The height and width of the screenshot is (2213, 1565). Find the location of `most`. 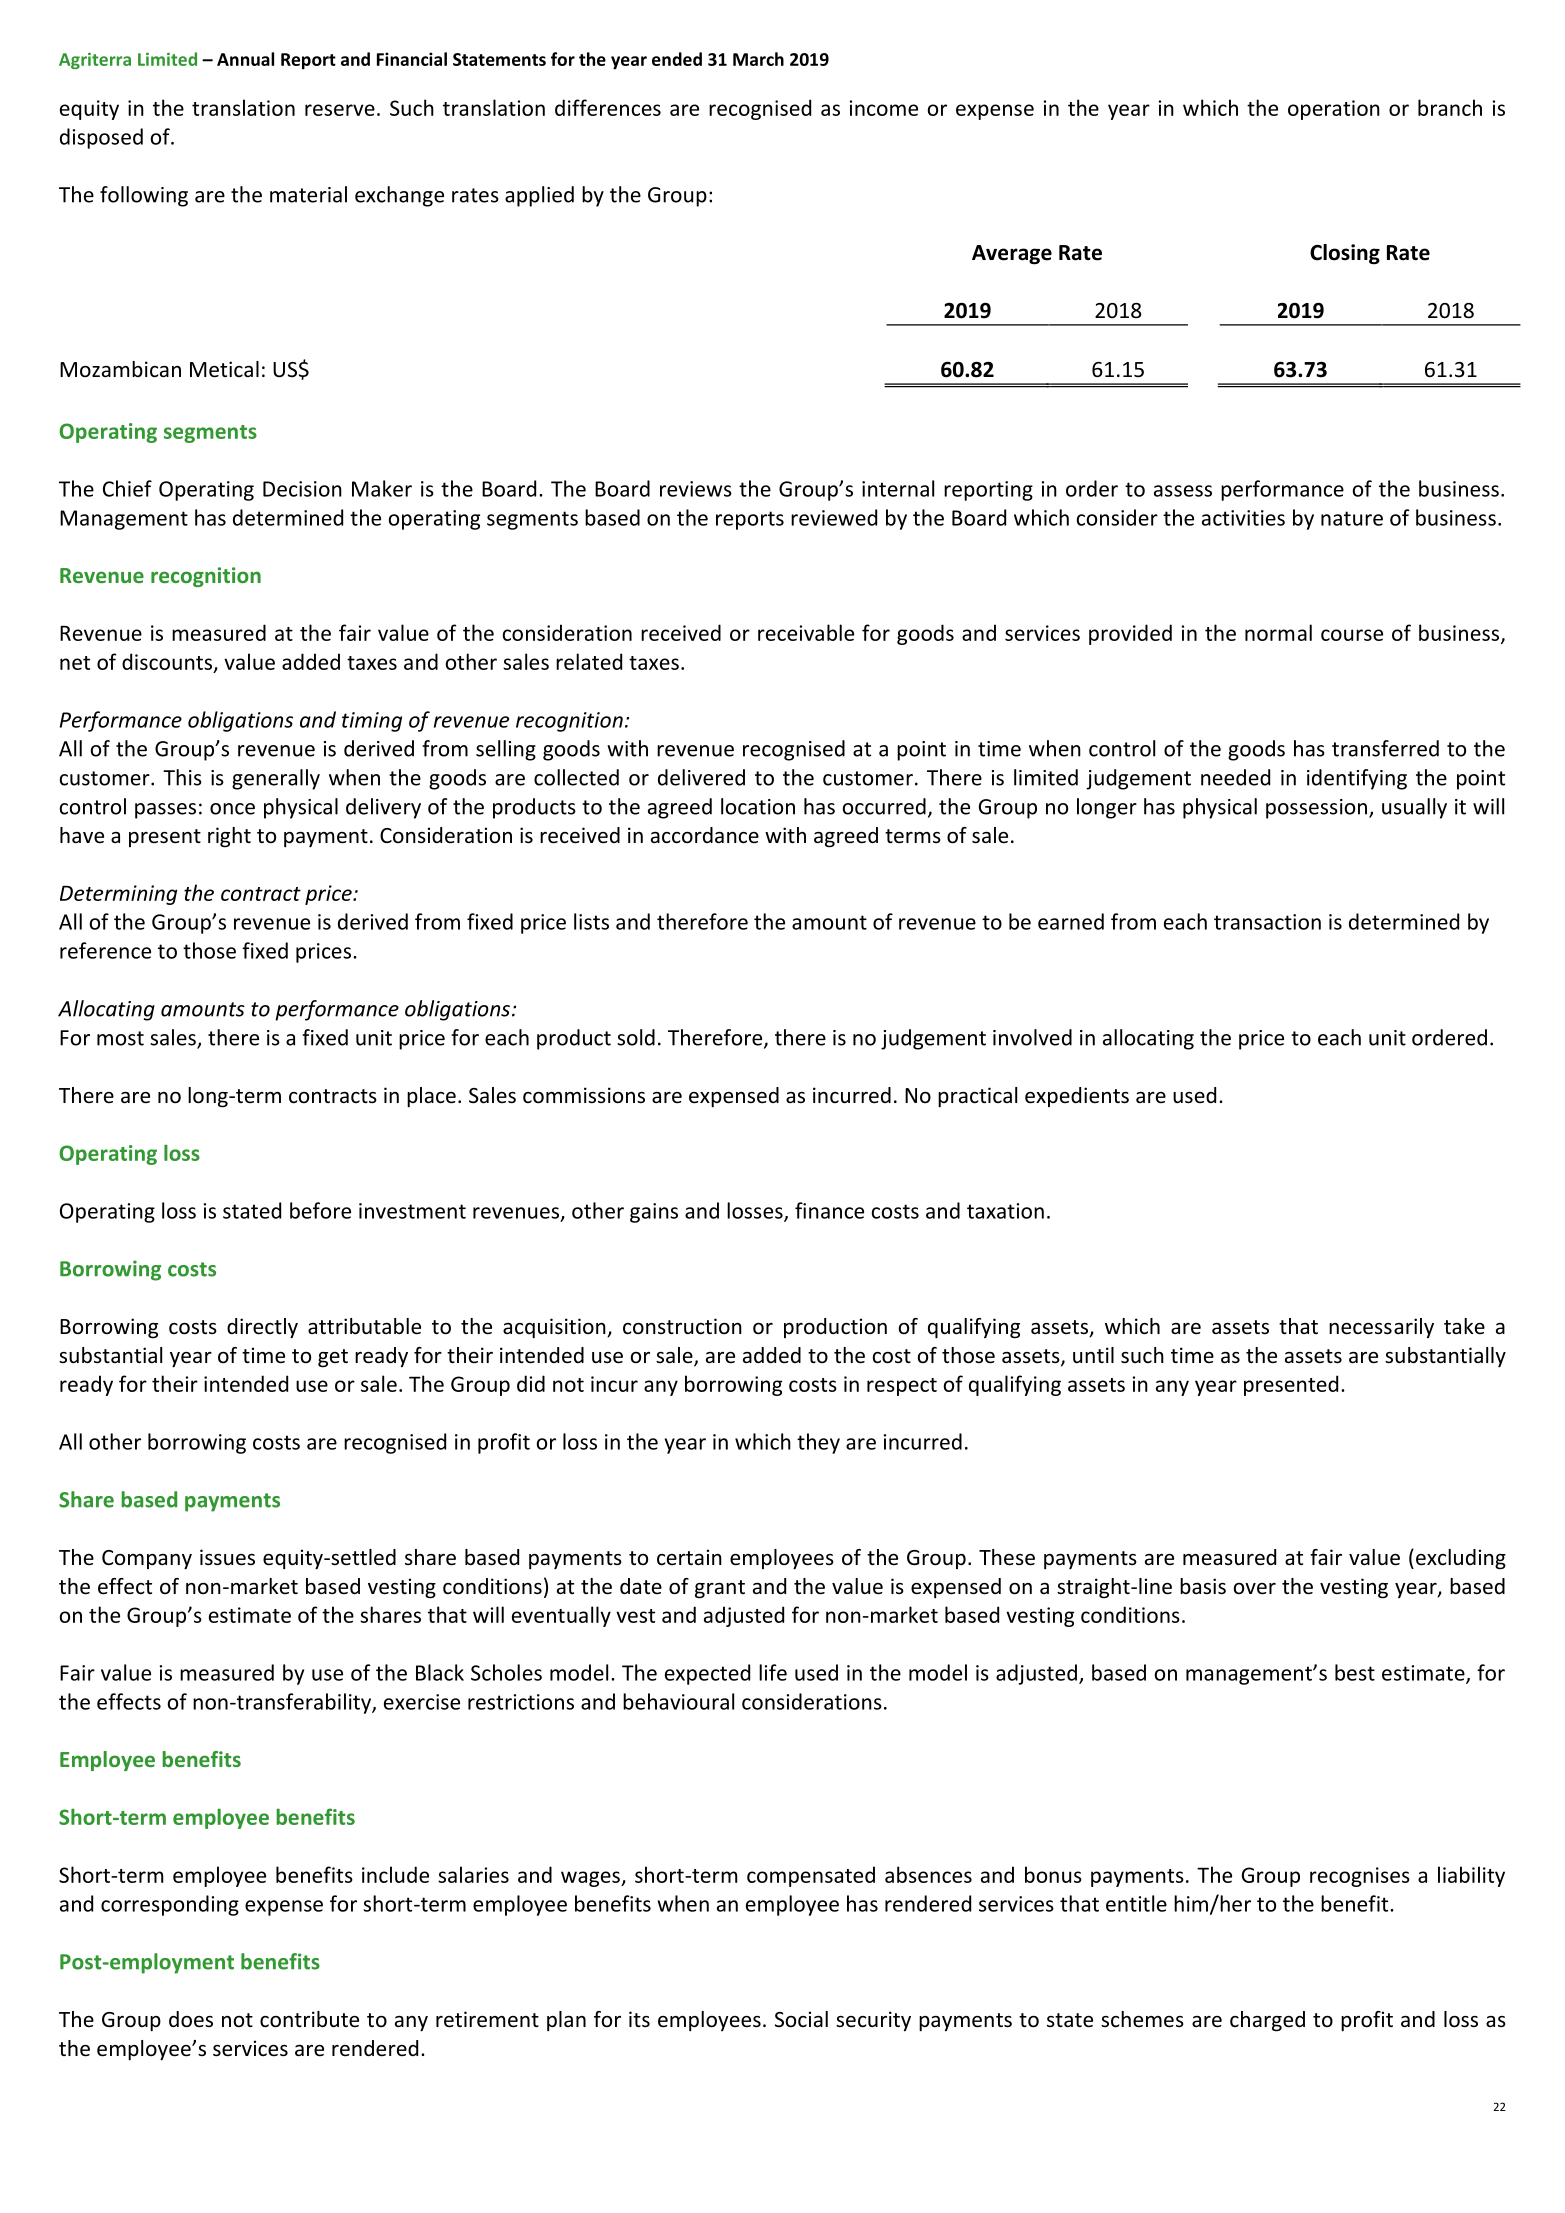

most is located at coordinates (120, 1038).
